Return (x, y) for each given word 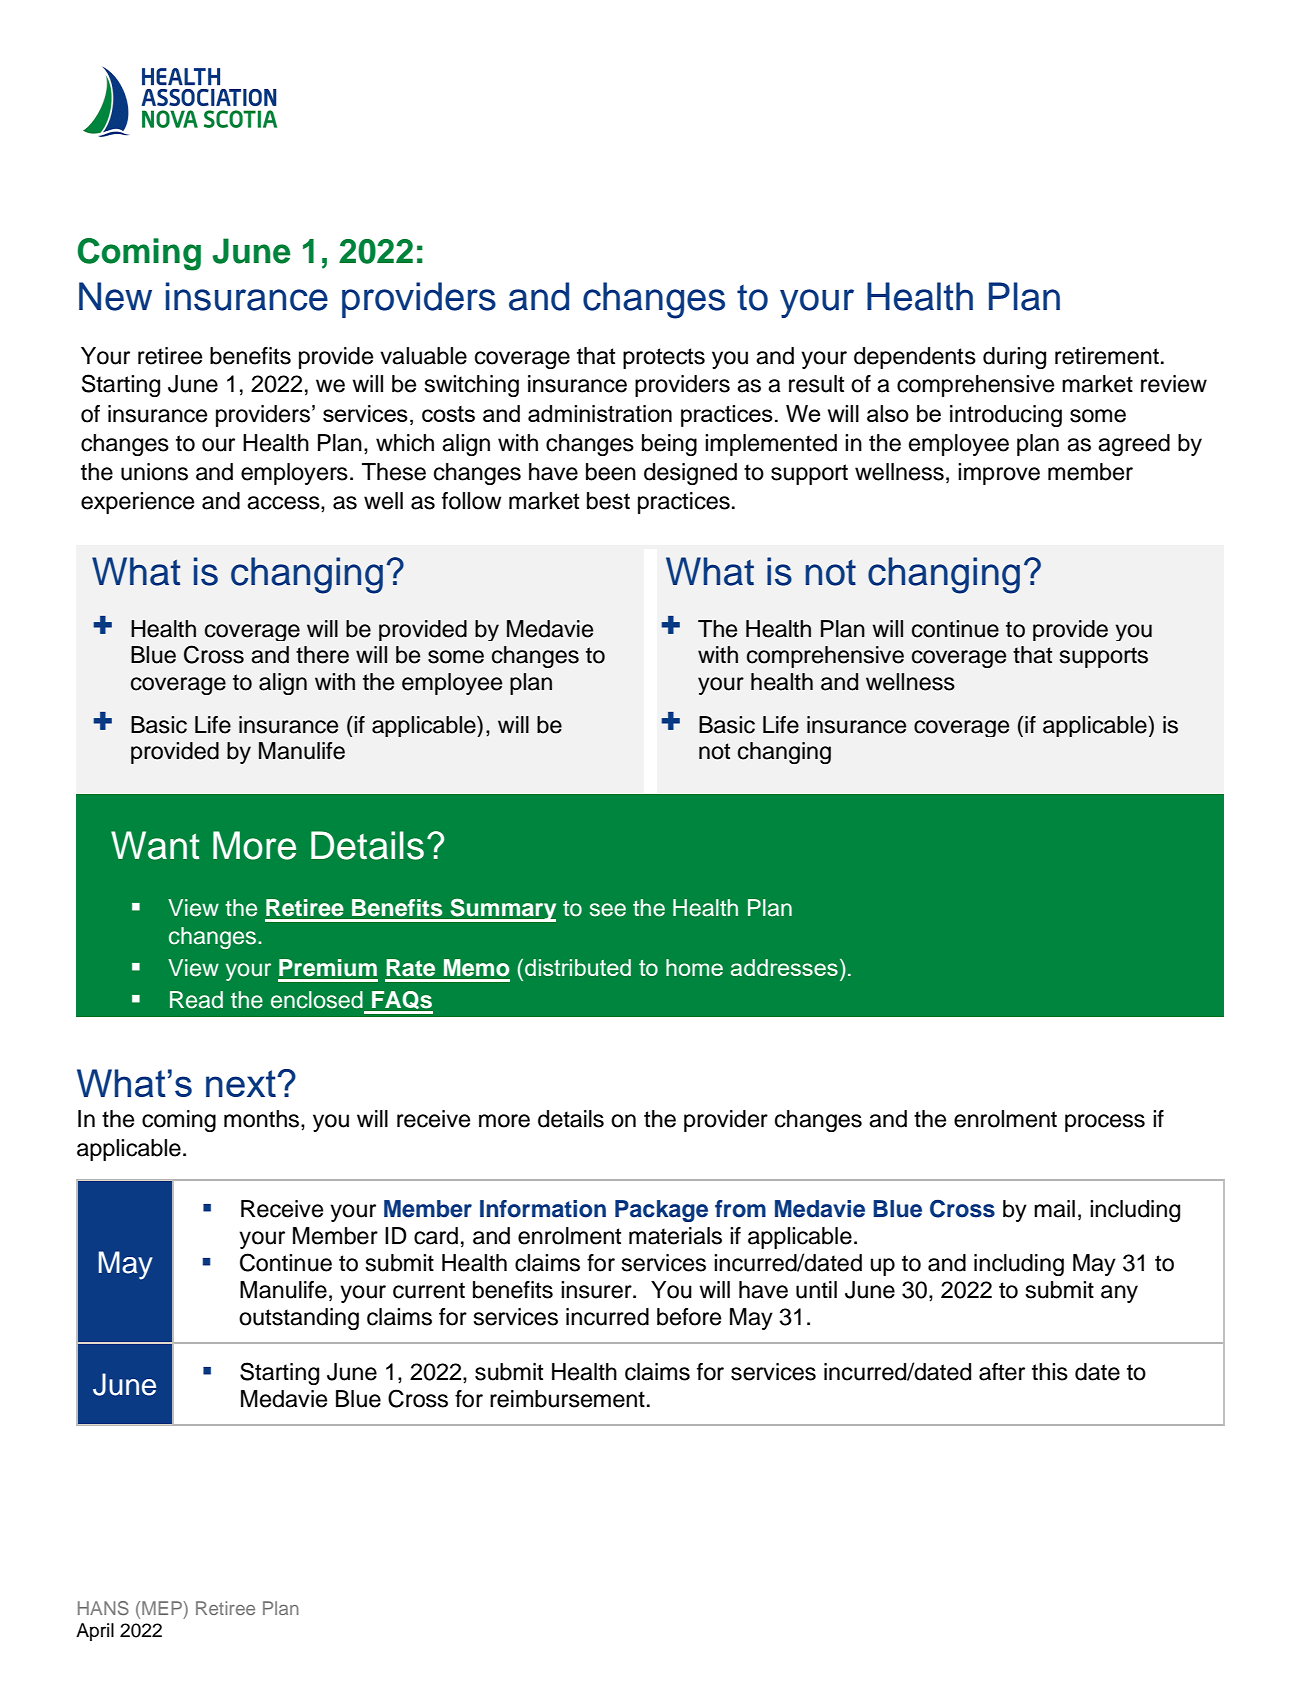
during (1014, 358)
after (1002, 1372)
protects (664, 358)
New (115, 296)
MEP (163, 1608)
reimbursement (567, 1399)
